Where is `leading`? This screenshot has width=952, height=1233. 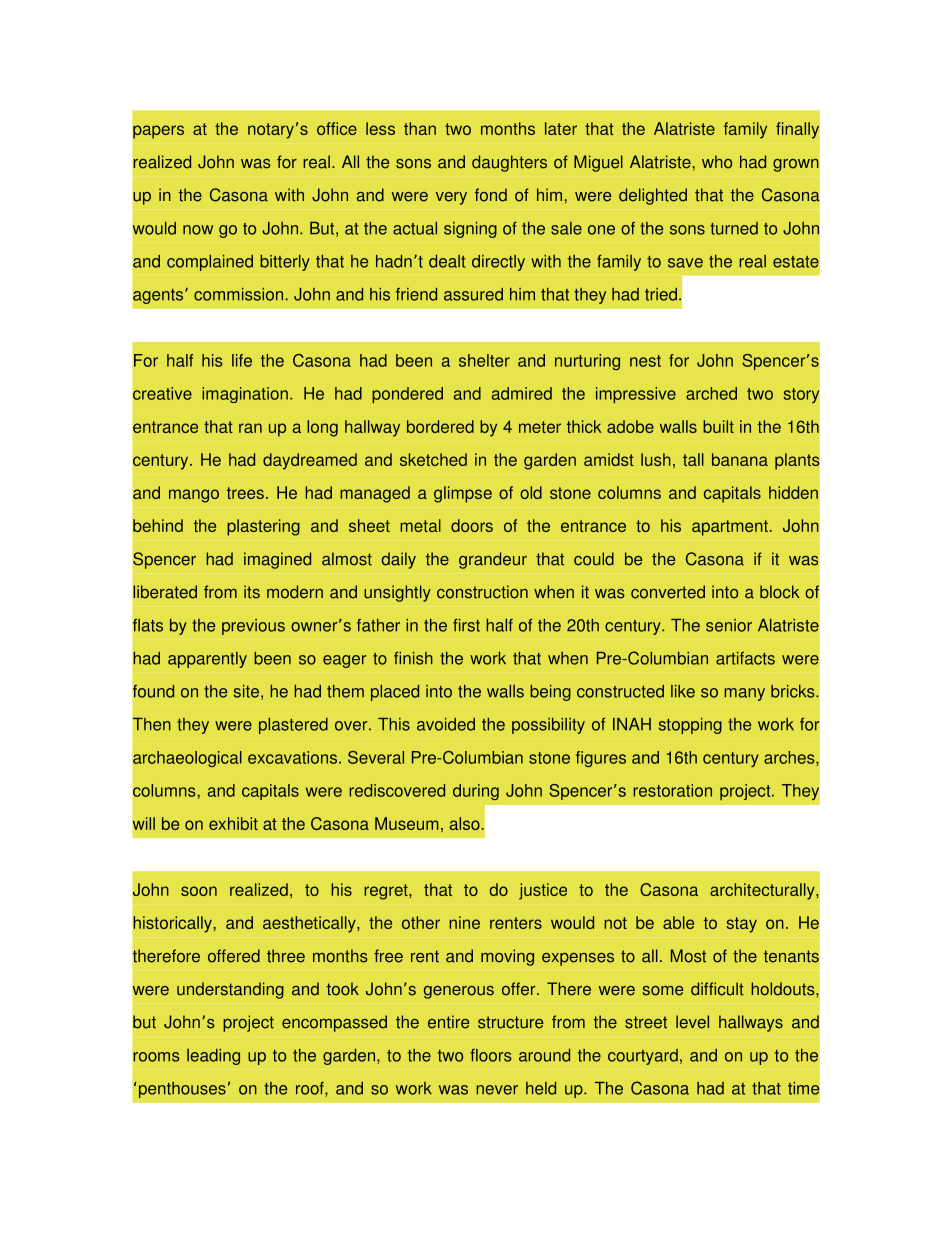
leading is located at coordinates (213, 1057).
